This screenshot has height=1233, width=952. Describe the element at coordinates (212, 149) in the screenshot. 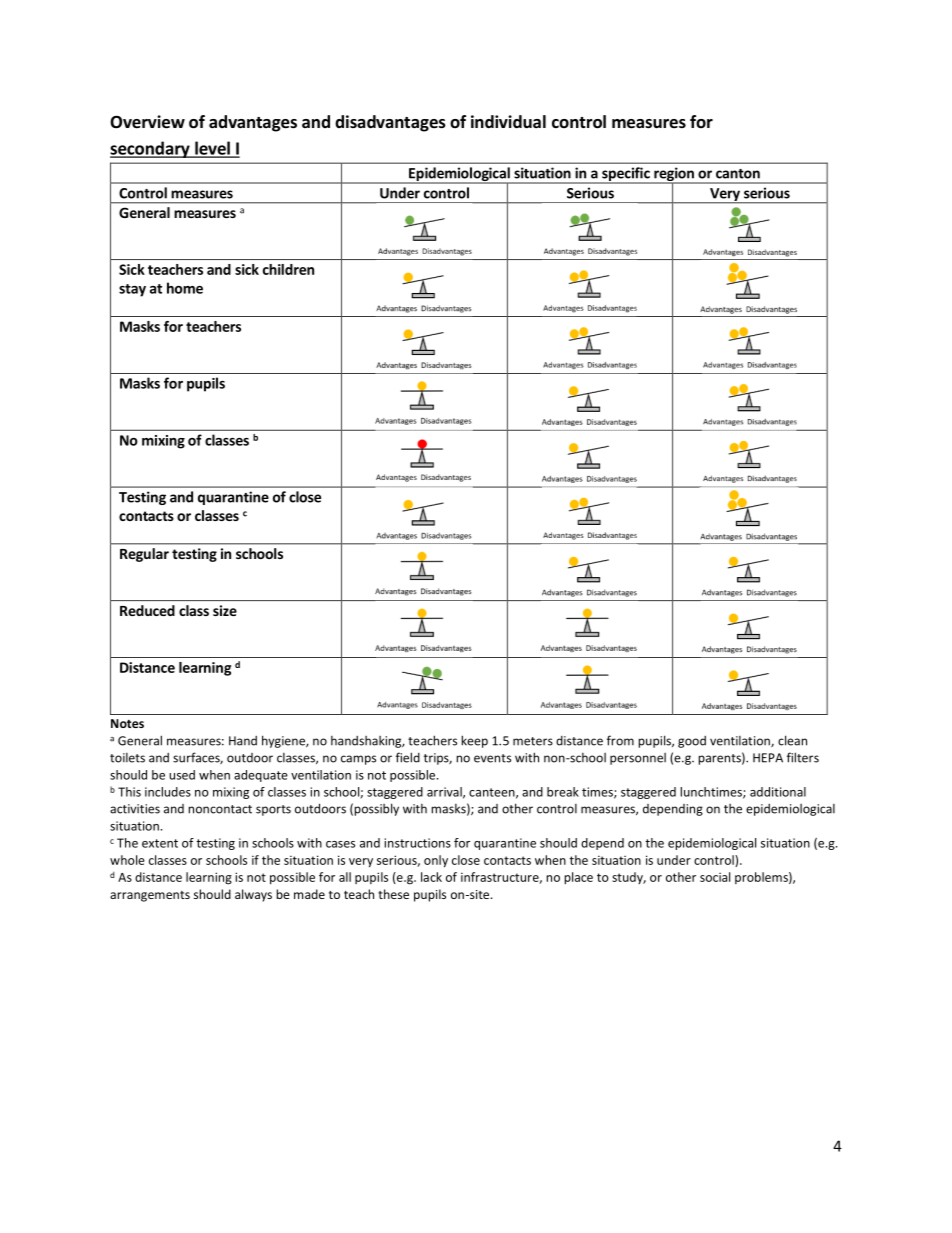

I see `level` at that location.
